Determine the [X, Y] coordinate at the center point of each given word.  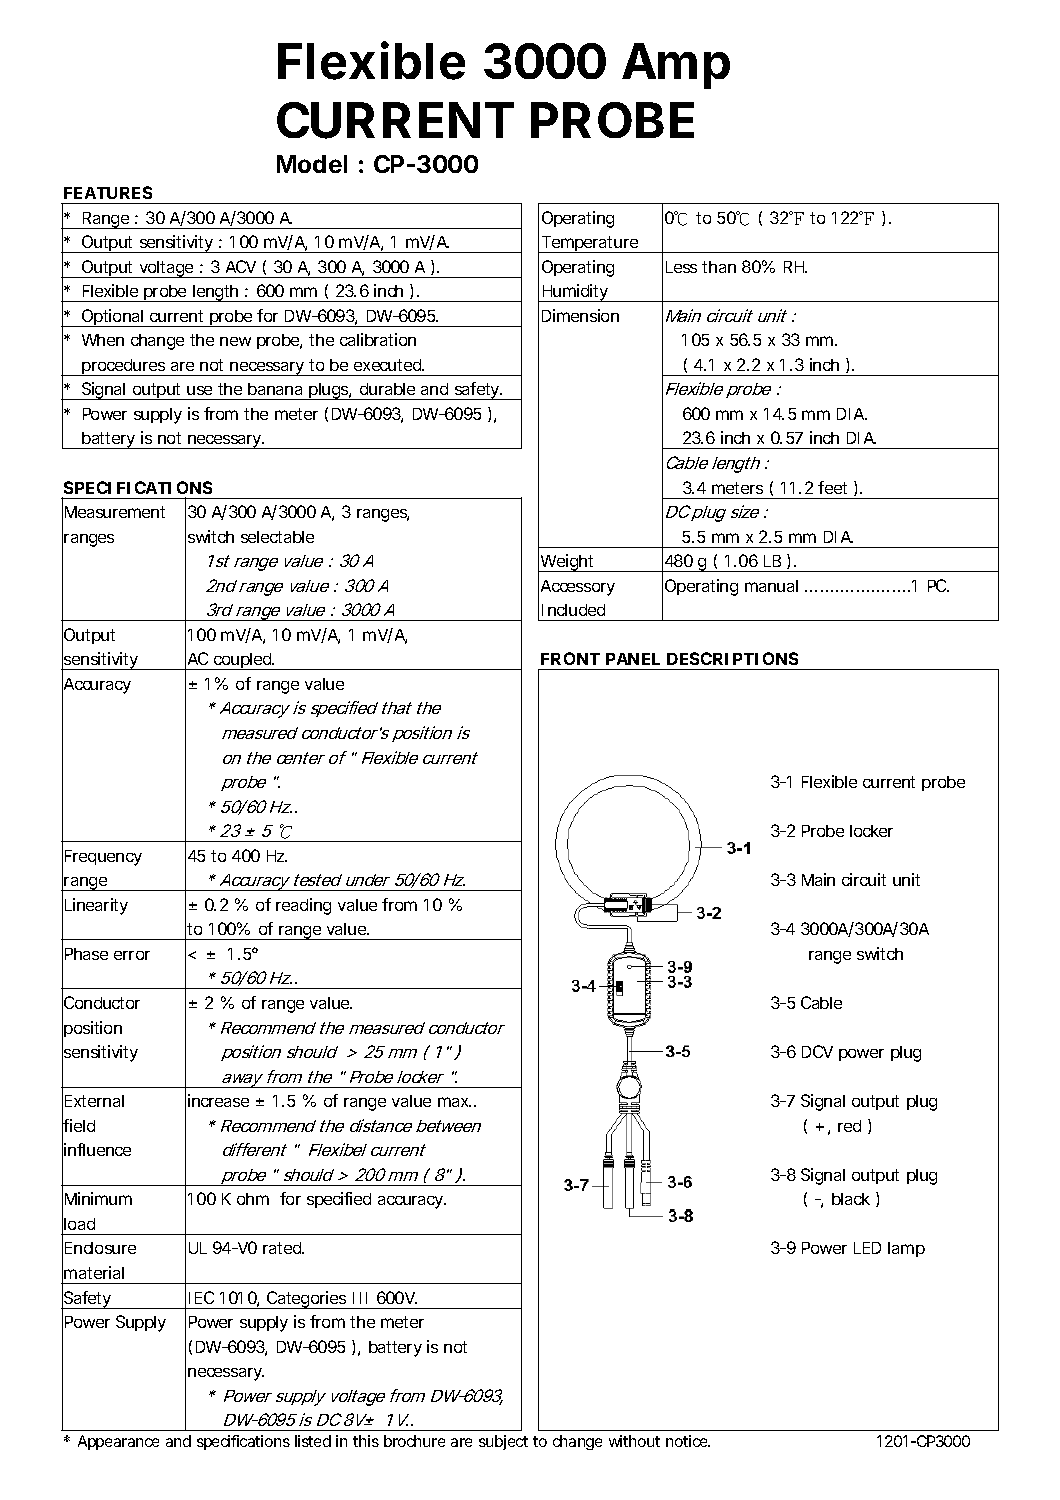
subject [503, 1442]
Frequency [103, 858]
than [719, 267]
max [454, 1102]
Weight [568, 563]
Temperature [590, 244]
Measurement [115, 512]
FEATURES [108, 192]
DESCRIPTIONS [732, 658]
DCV [817, 1051]
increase [218, 1100]
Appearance [118, 1442]
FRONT [570, 658]
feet [832, 487]
